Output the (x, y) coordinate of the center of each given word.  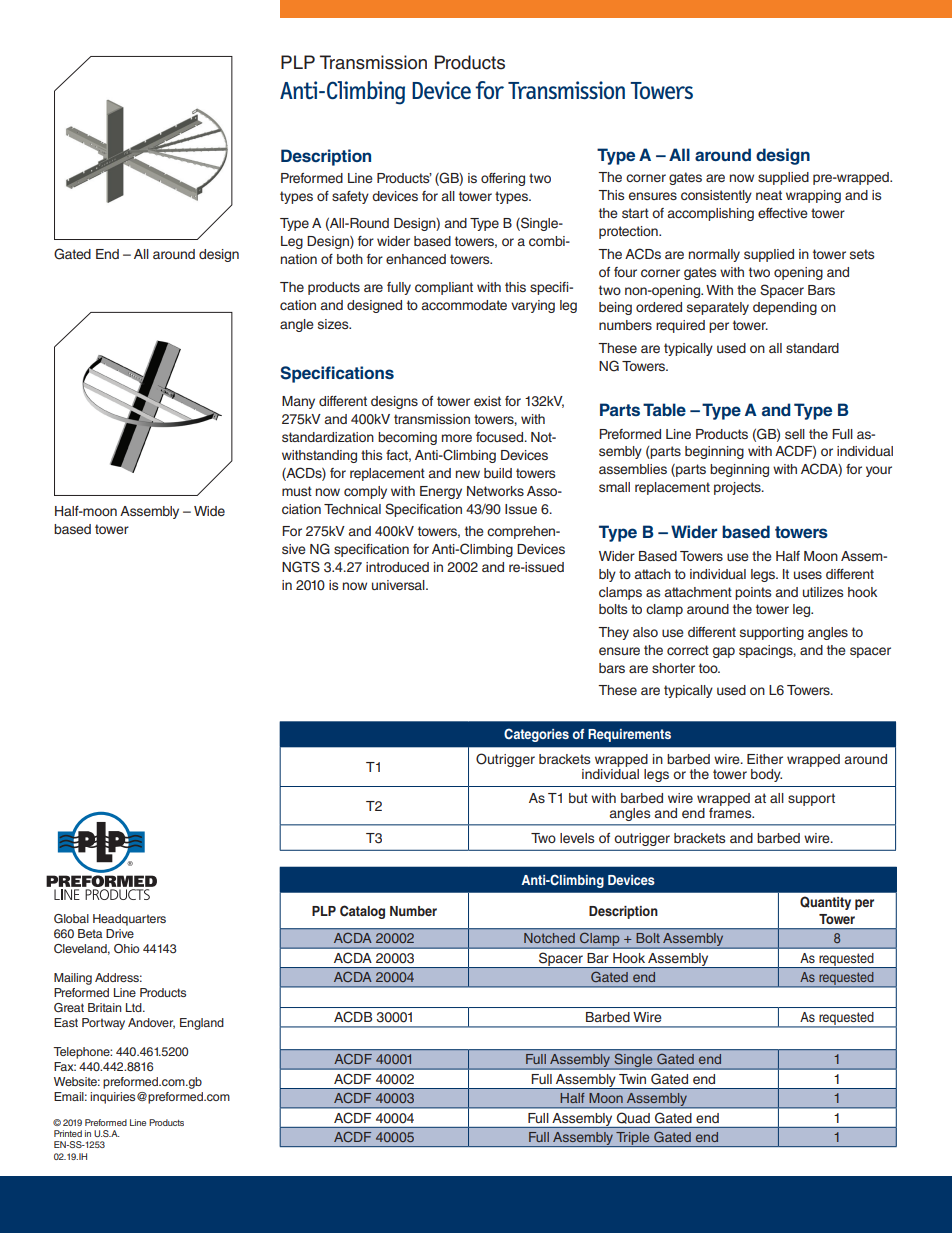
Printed (68, 1133)
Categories (536, 735)
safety (350, 197)
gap (724, 652)
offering (503, 179)
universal (399, 585)
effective (783, 213)
